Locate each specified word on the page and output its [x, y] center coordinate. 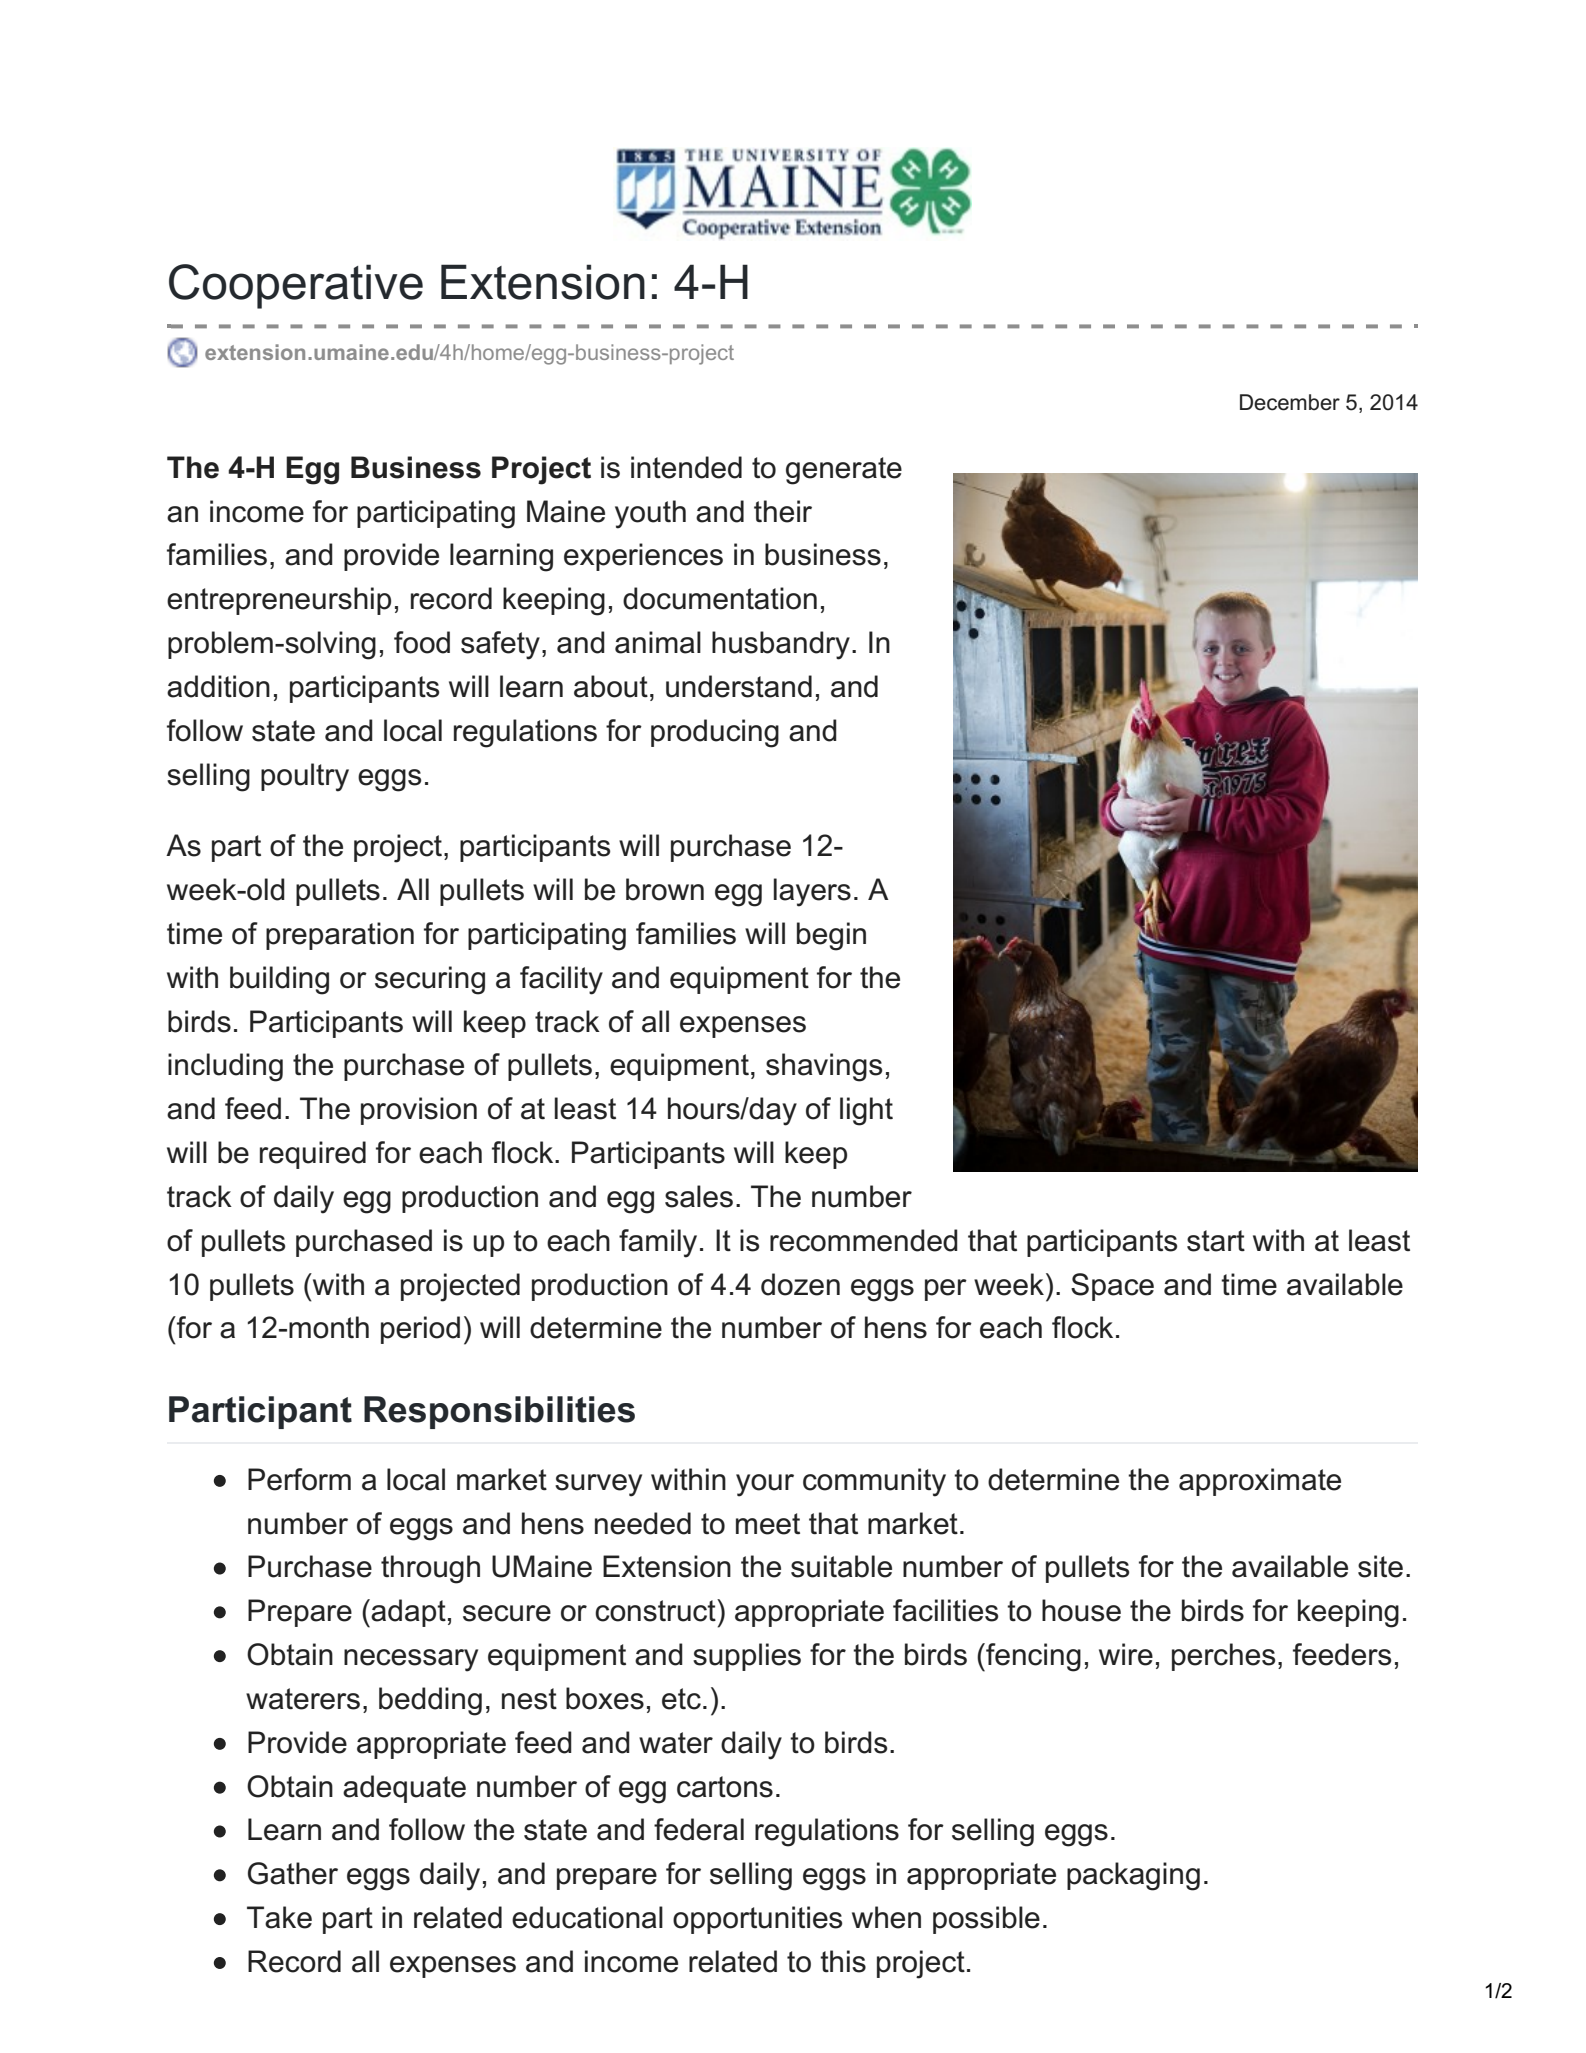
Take [279, 1917]
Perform [299, 1479]
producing [715, 733]
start [1216, 1241]
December [1290, 402]
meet [768, 1524]
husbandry [781, 645]
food [422, 642]
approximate [1260, 1482]
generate [844, 471]
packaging [1133, 1876]
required [313, 1155]
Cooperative [296, 286]
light [866, 1111]
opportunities [757, 1920]
